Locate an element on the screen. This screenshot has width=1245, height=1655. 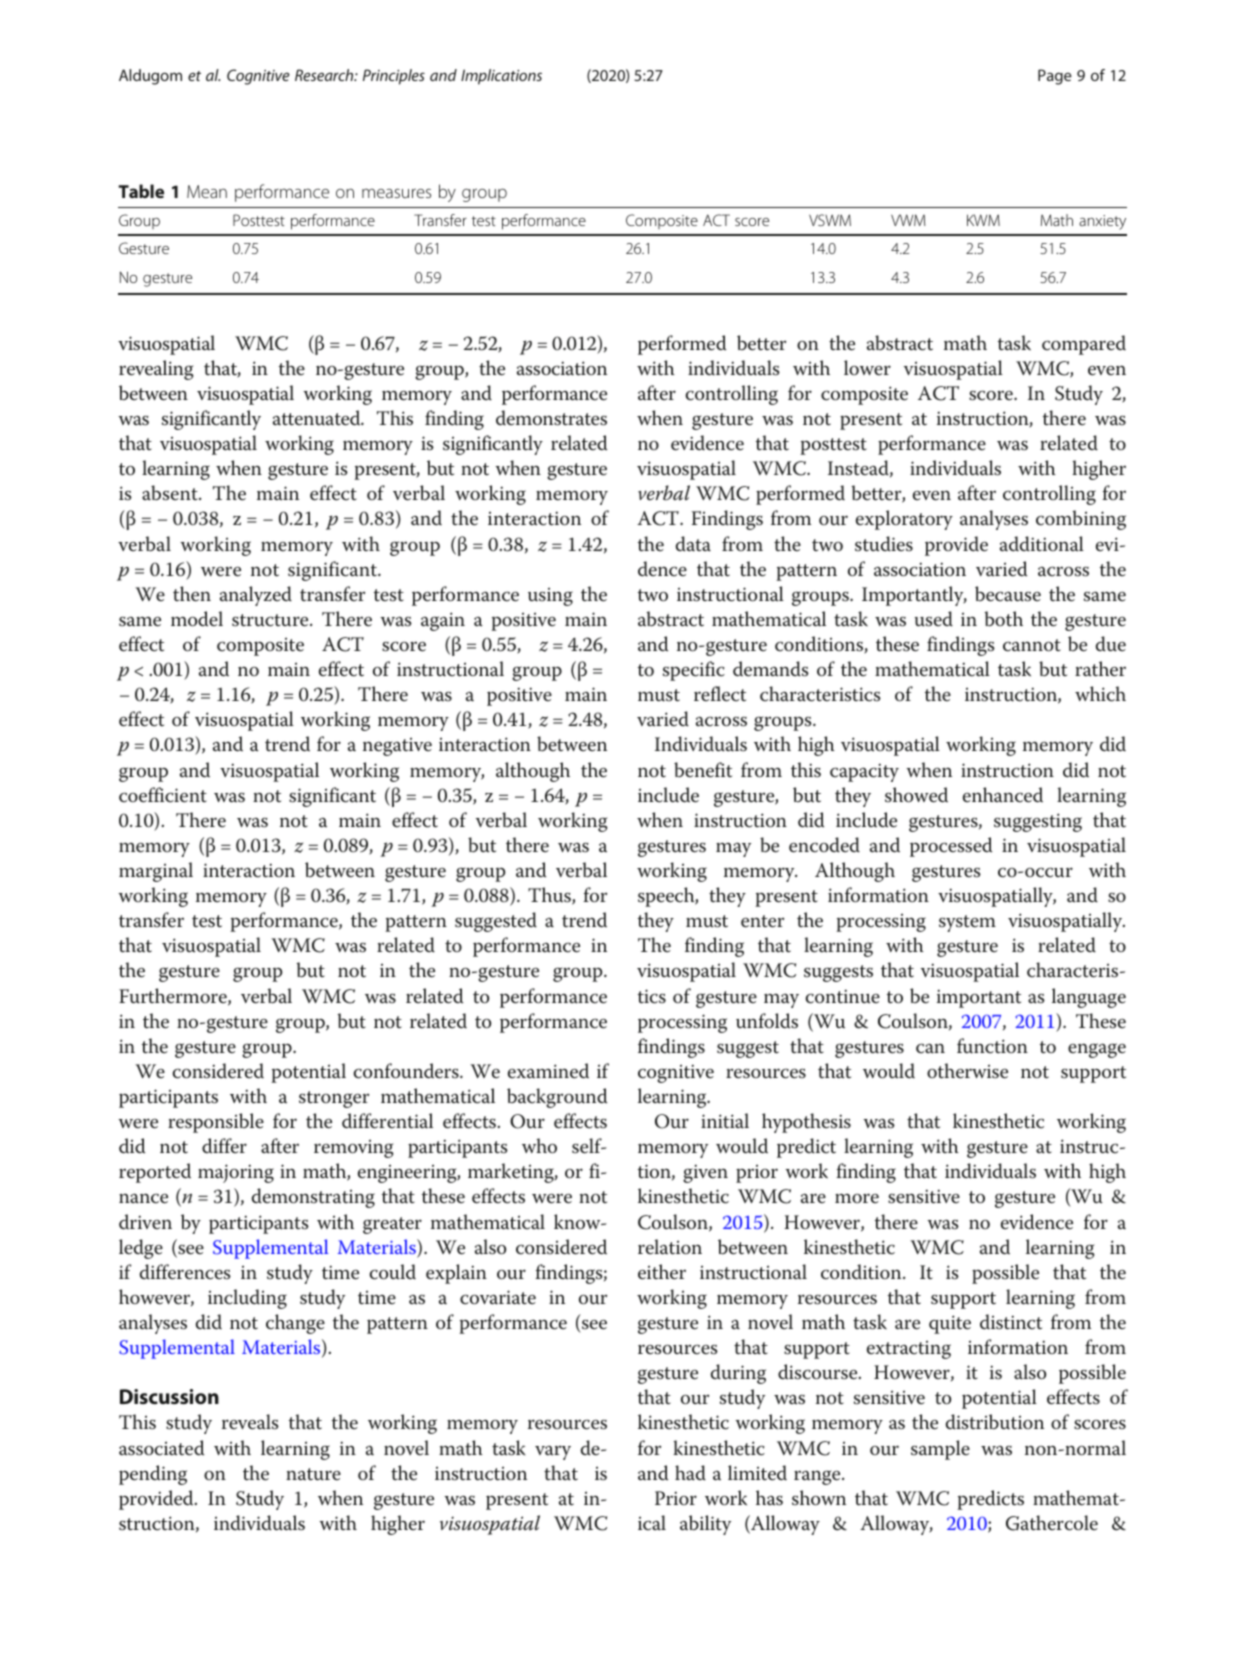
absent is located at coordinates (171, 493).
